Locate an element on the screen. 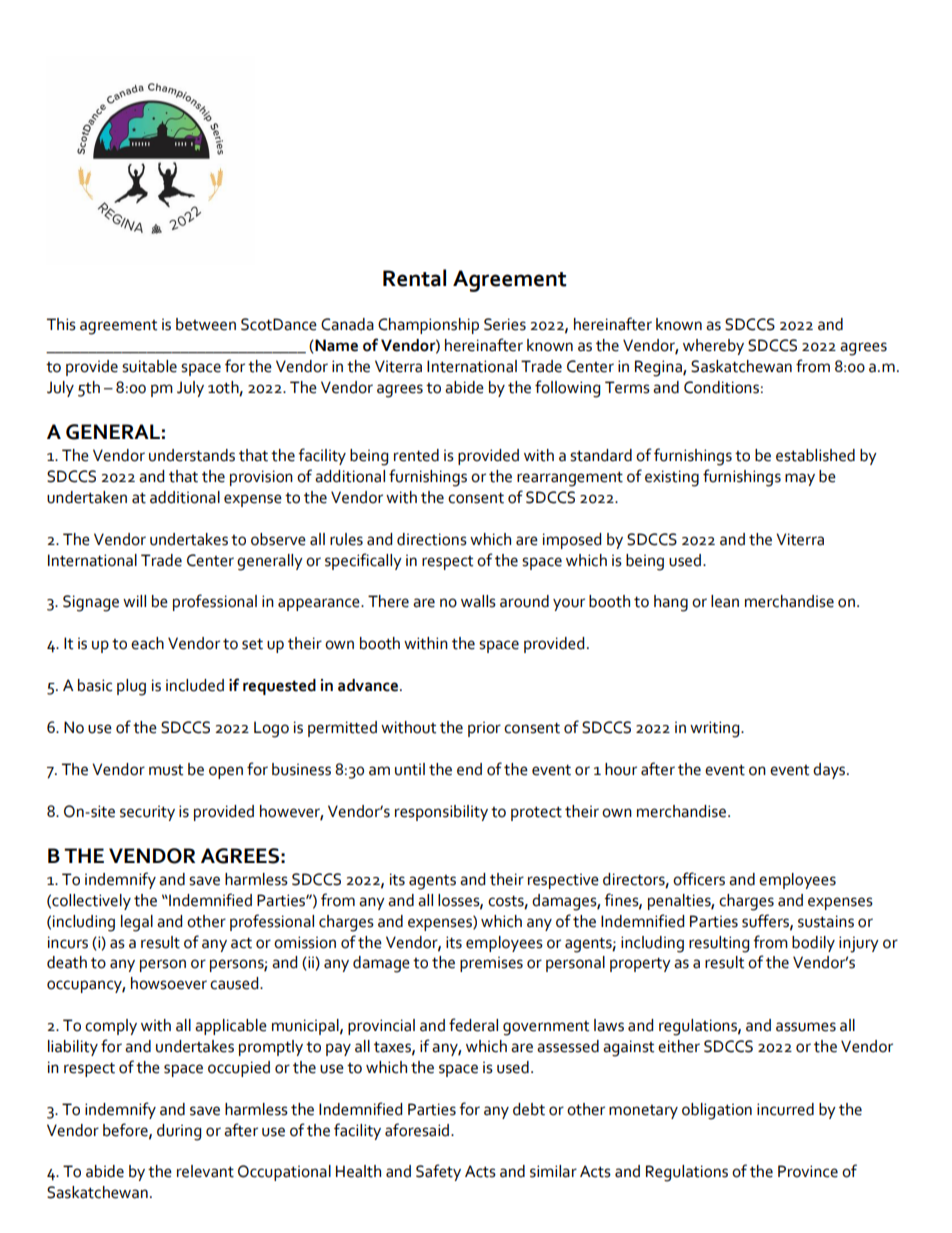 This screenshot has height=1233, width=952. officers is located at coordinates (699, 879).
